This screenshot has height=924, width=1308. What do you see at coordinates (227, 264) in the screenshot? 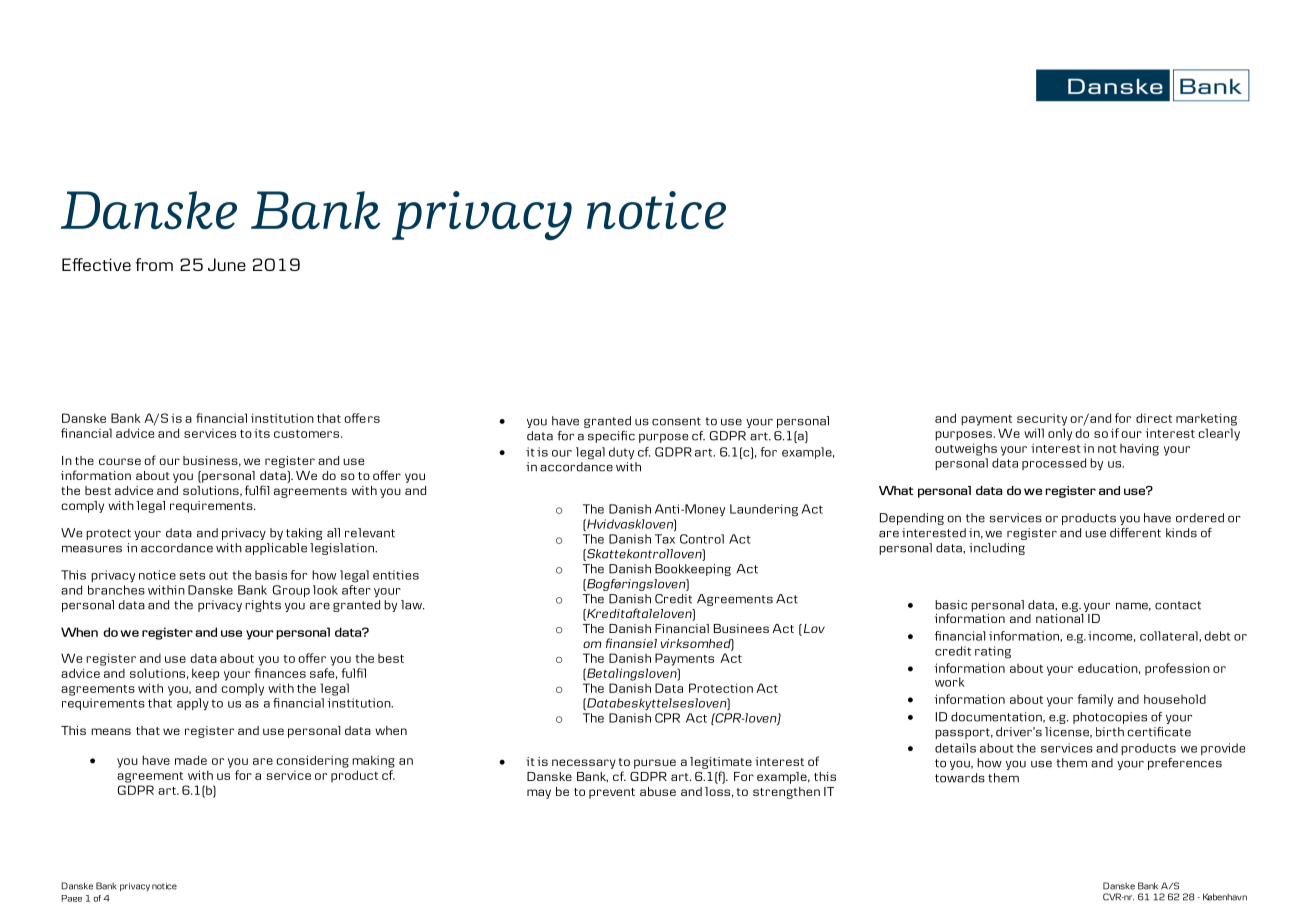
I see `June` at bounding box center [227, 264].
